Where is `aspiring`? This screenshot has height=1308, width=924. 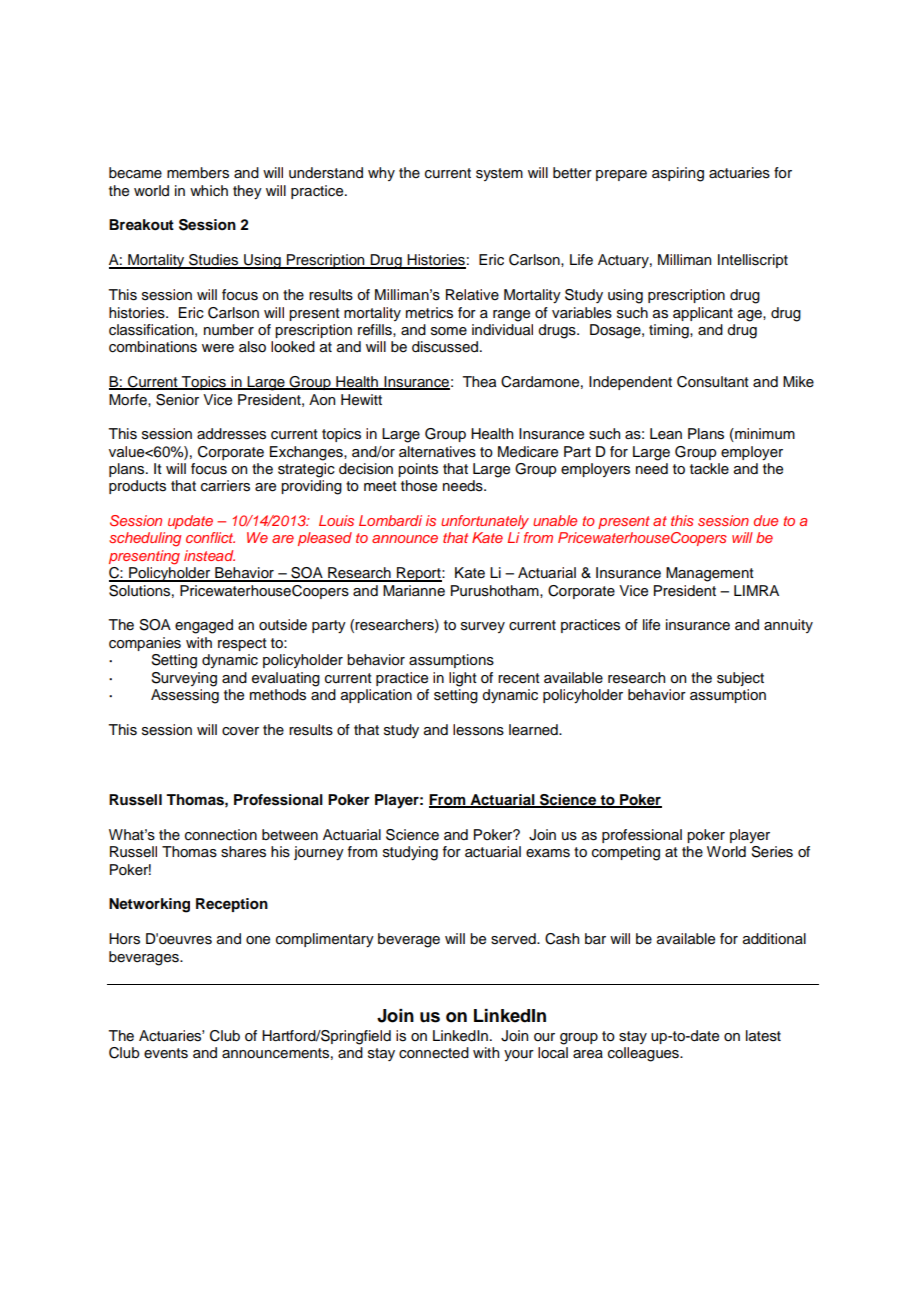
aspiring is located at coordinates (678, 174).
